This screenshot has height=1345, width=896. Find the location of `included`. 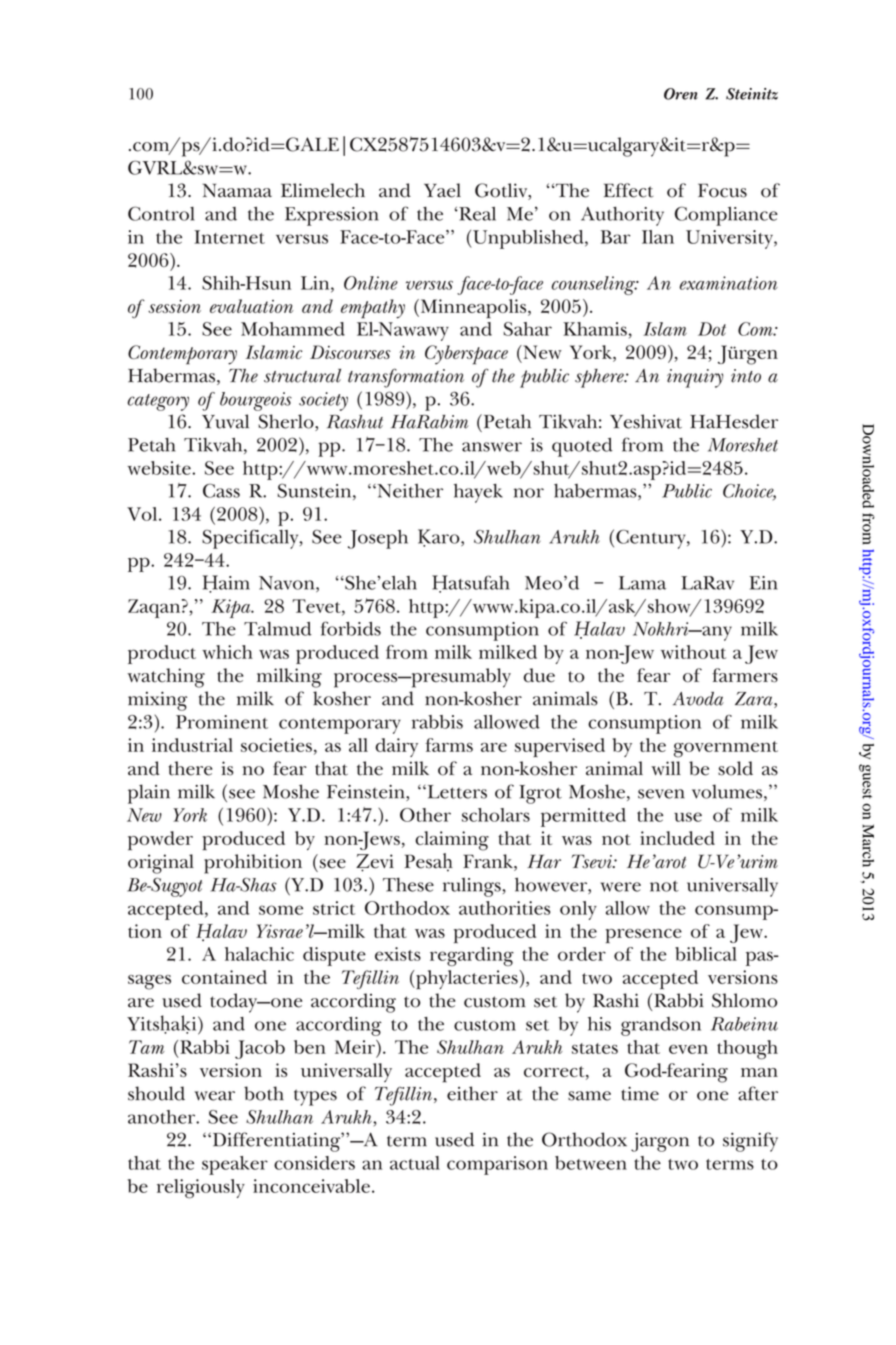

included is located at coordinates (677, 838).
